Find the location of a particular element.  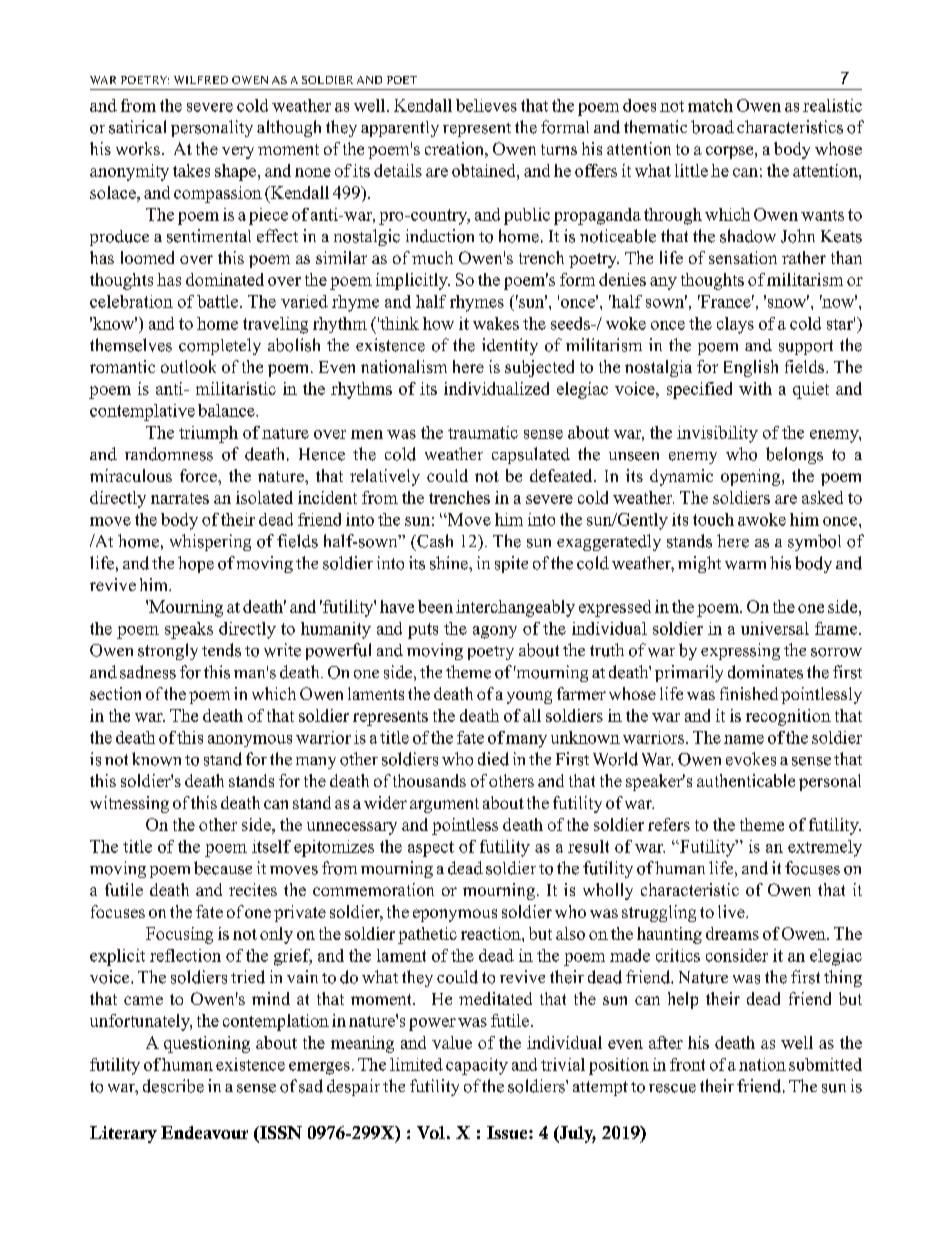

traumatic is located at coordinates (483, 432).
